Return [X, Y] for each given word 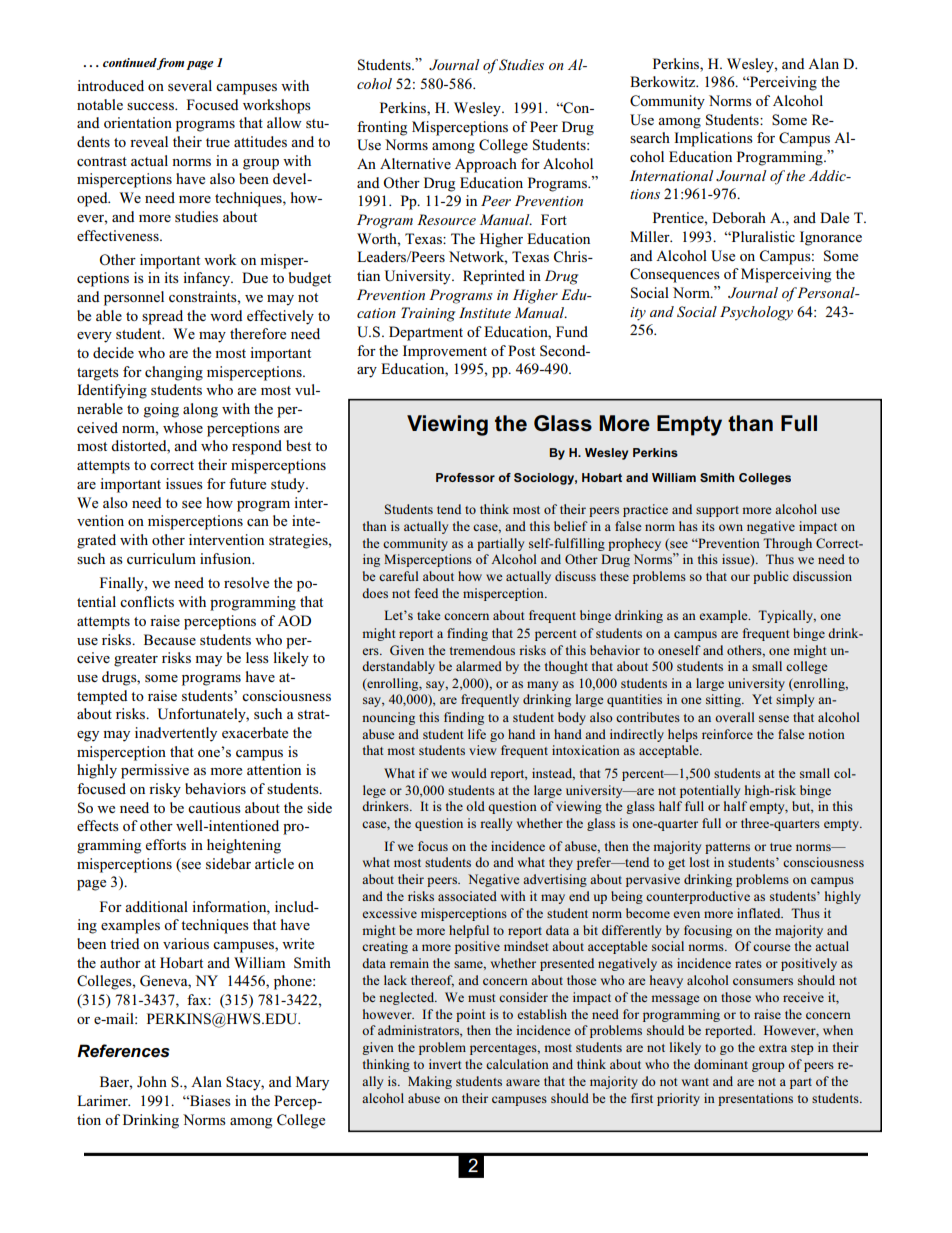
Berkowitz [664, 81]
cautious [214, 807]
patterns [727, 848]
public [770, 577]
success [151, 106]
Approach [486, 165]
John [152, 1081]
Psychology [756, 313]
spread [162, 317]
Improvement [445, 352]
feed [426, 593]
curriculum [161, 558]
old [475, 806]
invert [445, 1064]
